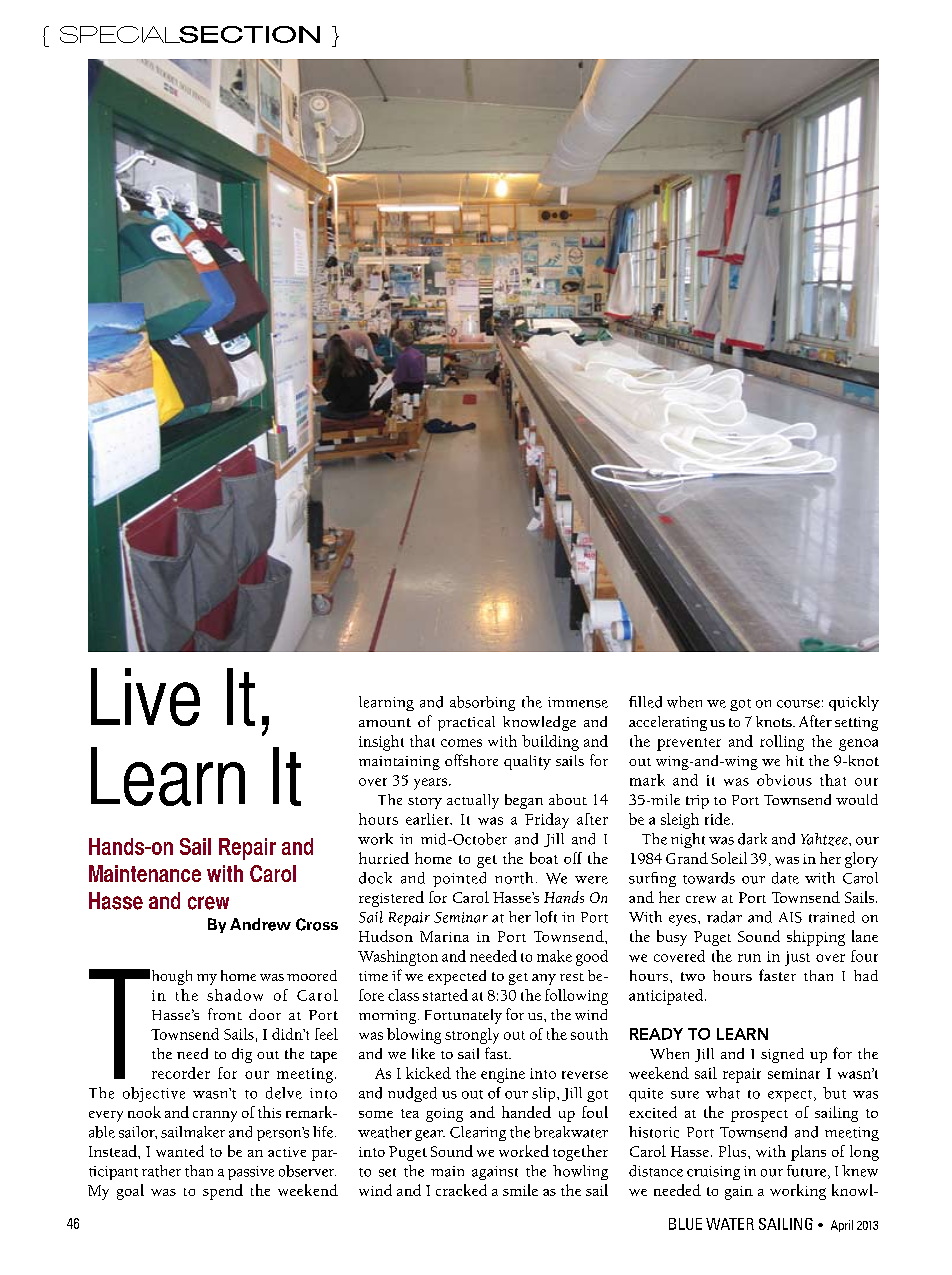 This document has height=1275, width=952. I want to click on Andrew, so click(260, 924).
